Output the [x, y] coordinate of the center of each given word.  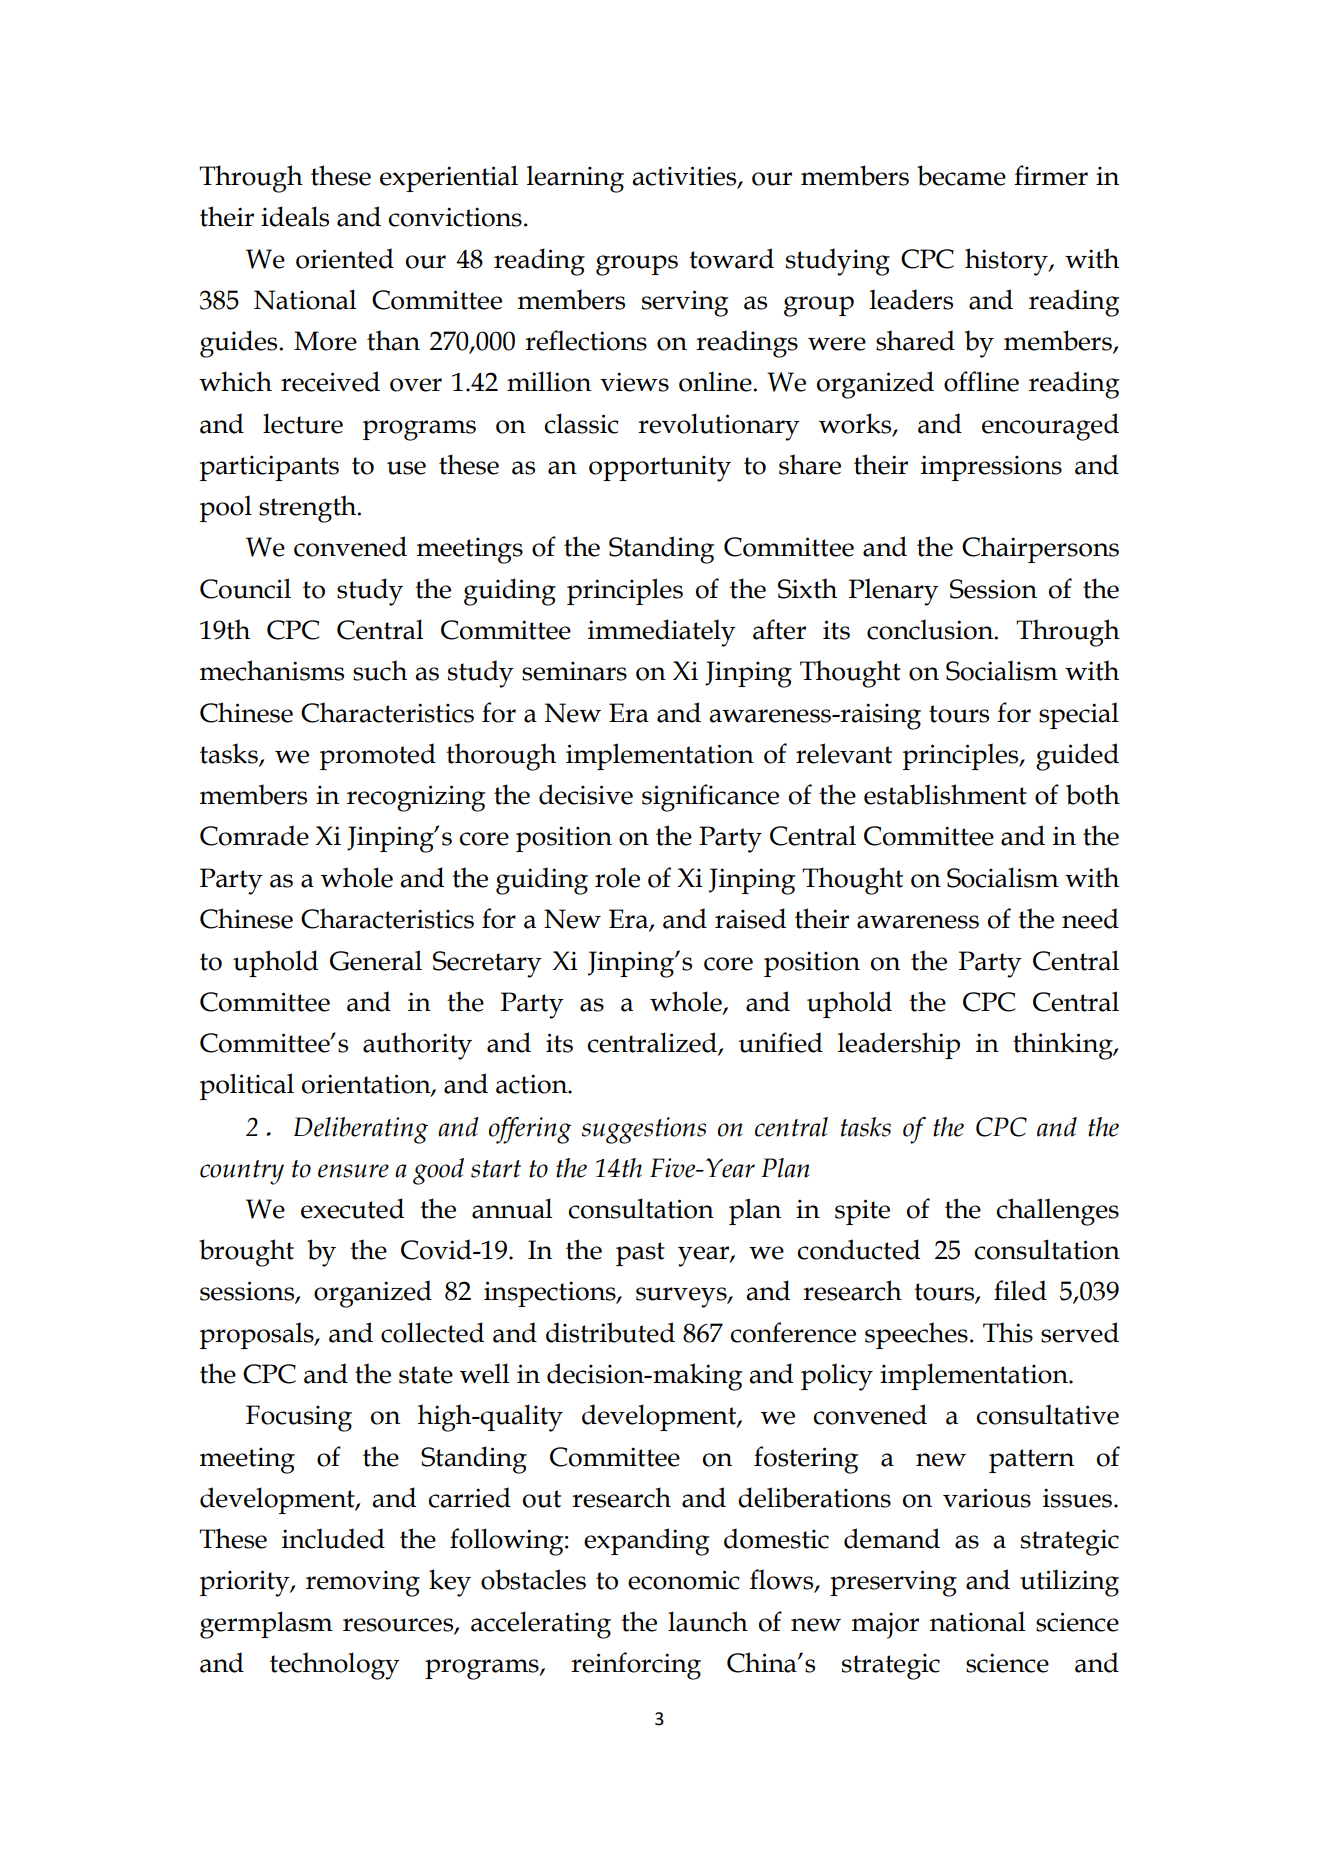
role [617, 877]
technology [335, 1666]
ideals [295, 216]
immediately [662, 633]
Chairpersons [1040, 549]
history [1007, 262]
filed [1020, 1290]
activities [685, 177]
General [376, 960]
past [640, 1254]
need [1090, 918]
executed [352, 1208]
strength [309, 509]
